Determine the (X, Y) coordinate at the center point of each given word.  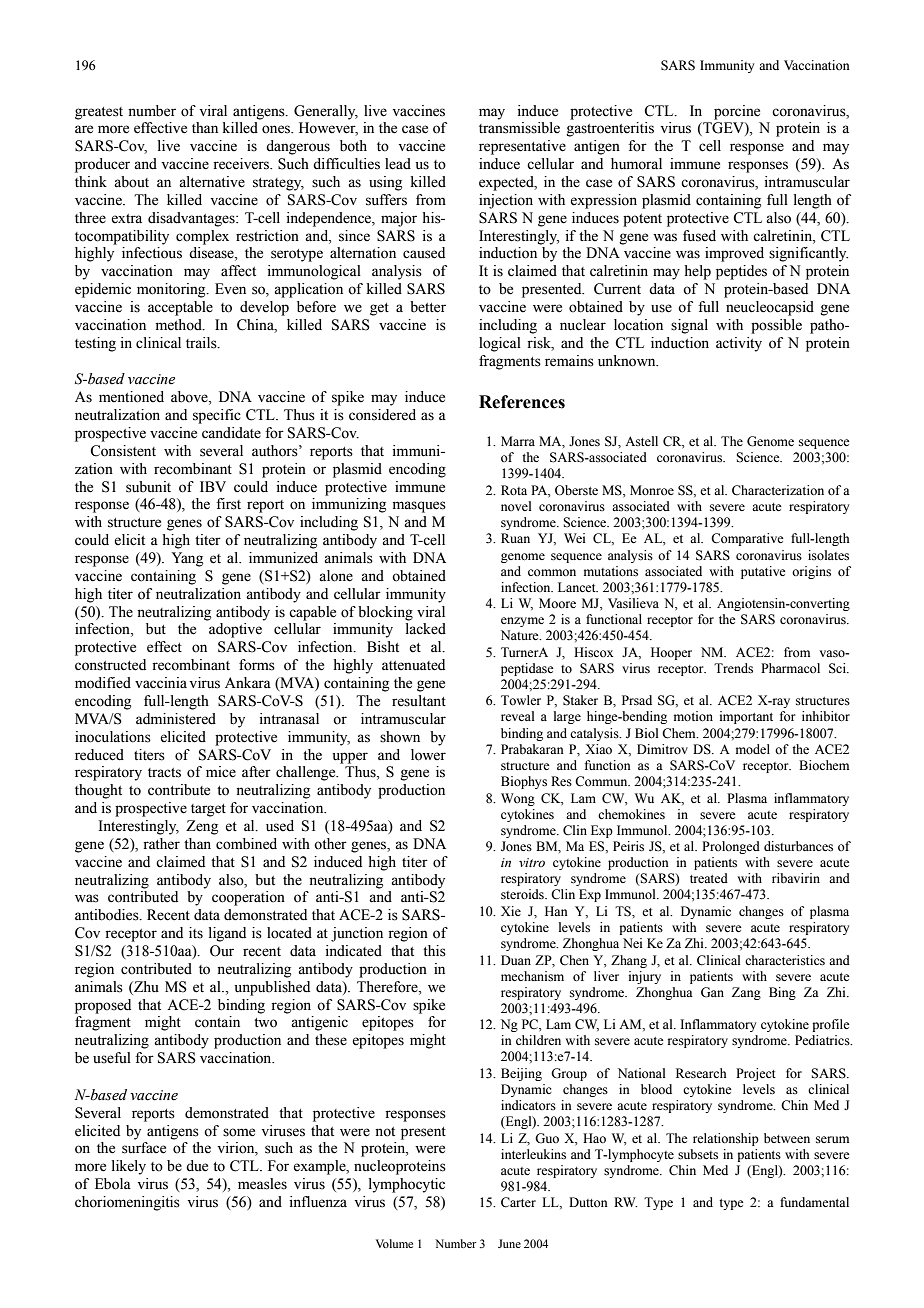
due (197, 1166)
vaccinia (161, 682)
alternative (212, 182)
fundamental (814, 1202)
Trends (733, 668)
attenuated (413, 665)
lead (398, 164)
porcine (737, 112)
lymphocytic (407, 1185)
